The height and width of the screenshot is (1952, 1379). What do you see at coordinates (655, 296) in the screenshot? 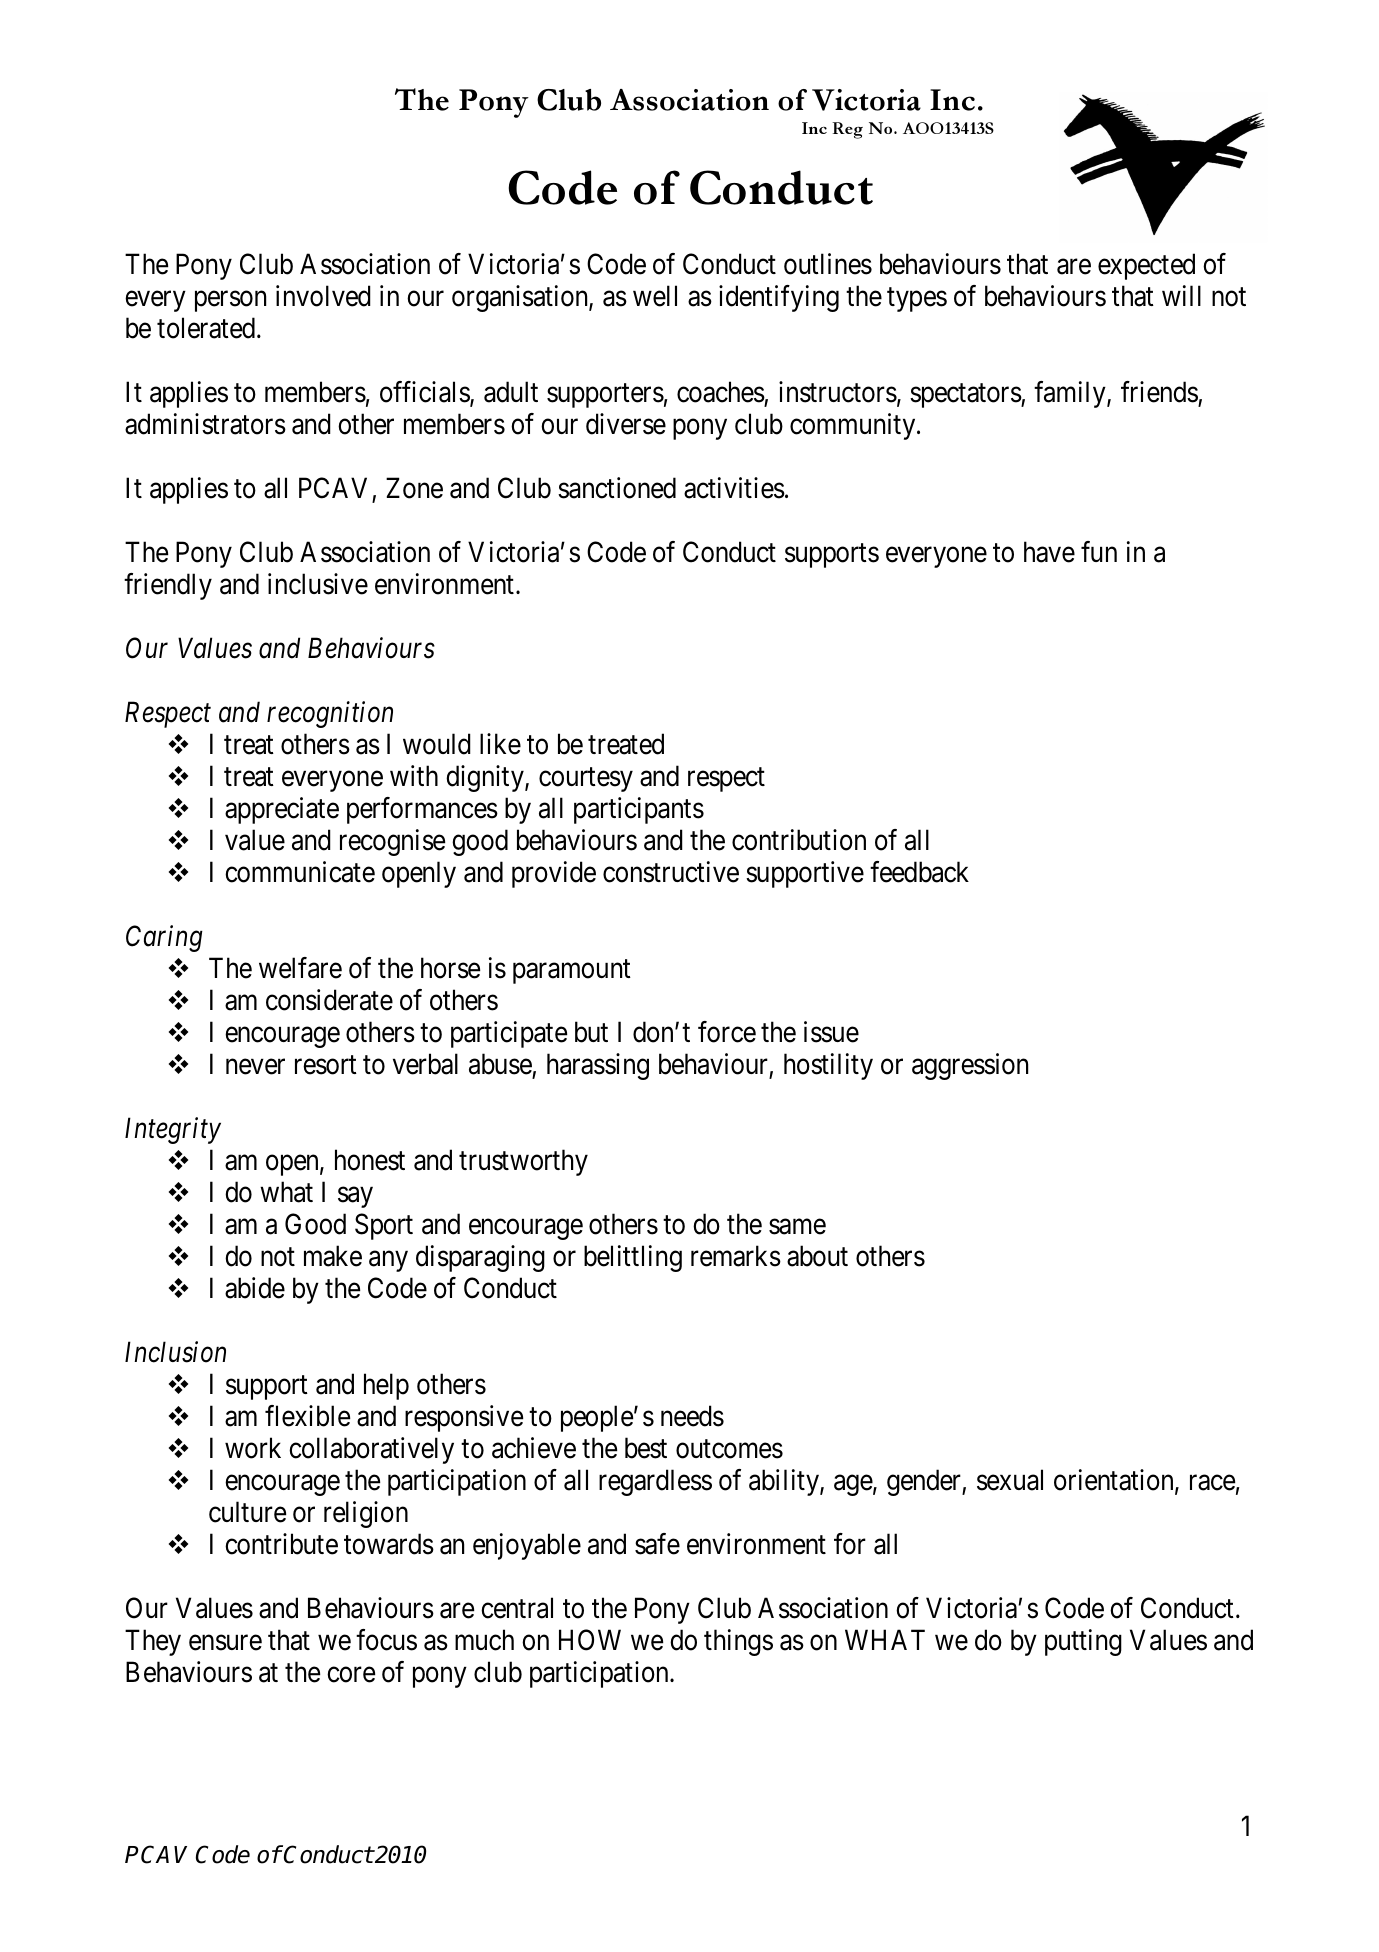
I see `well` at bounding box center [655, 296].
